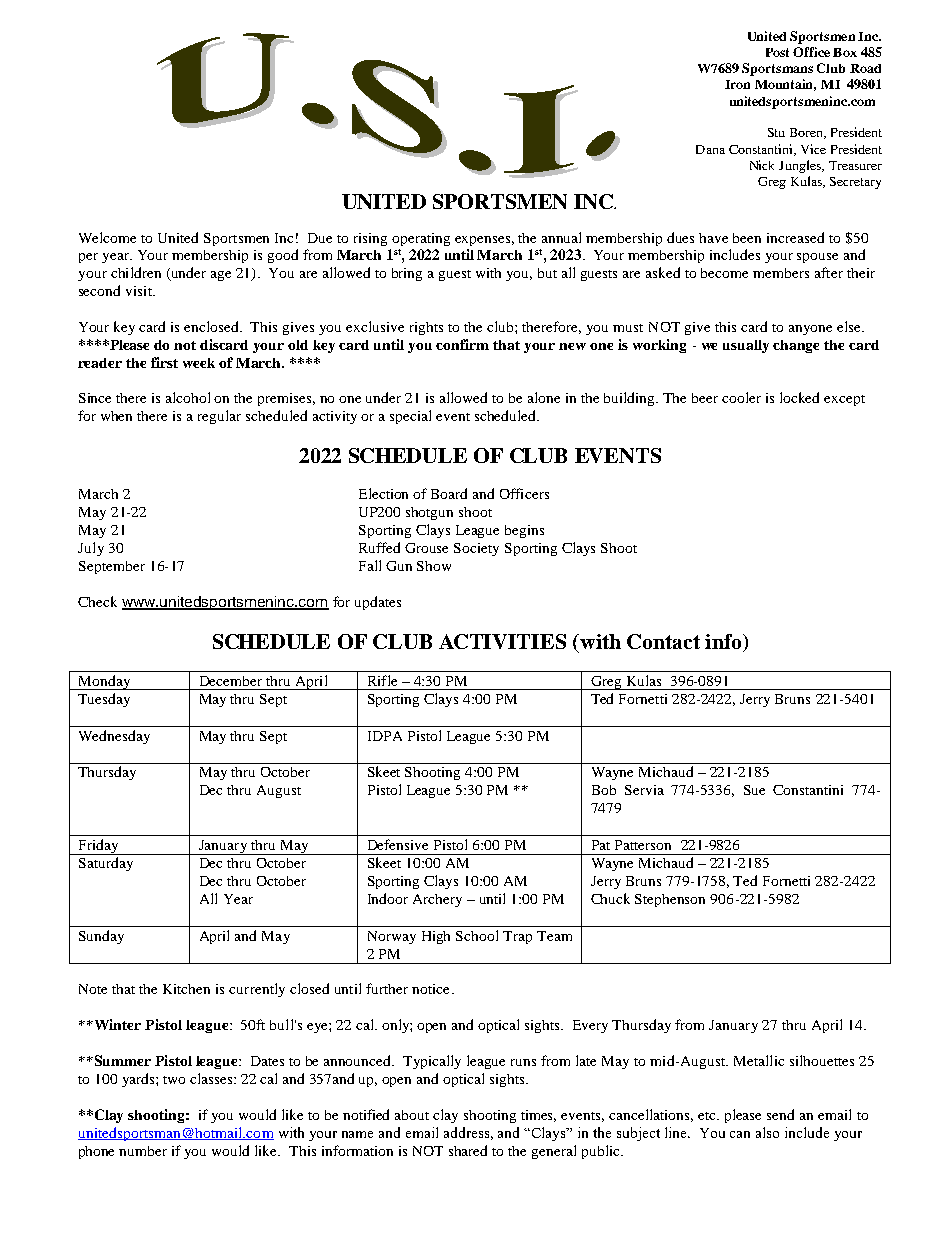 This image has height=1233, width=952. I want to click on Mountain, so click(785, 85).
